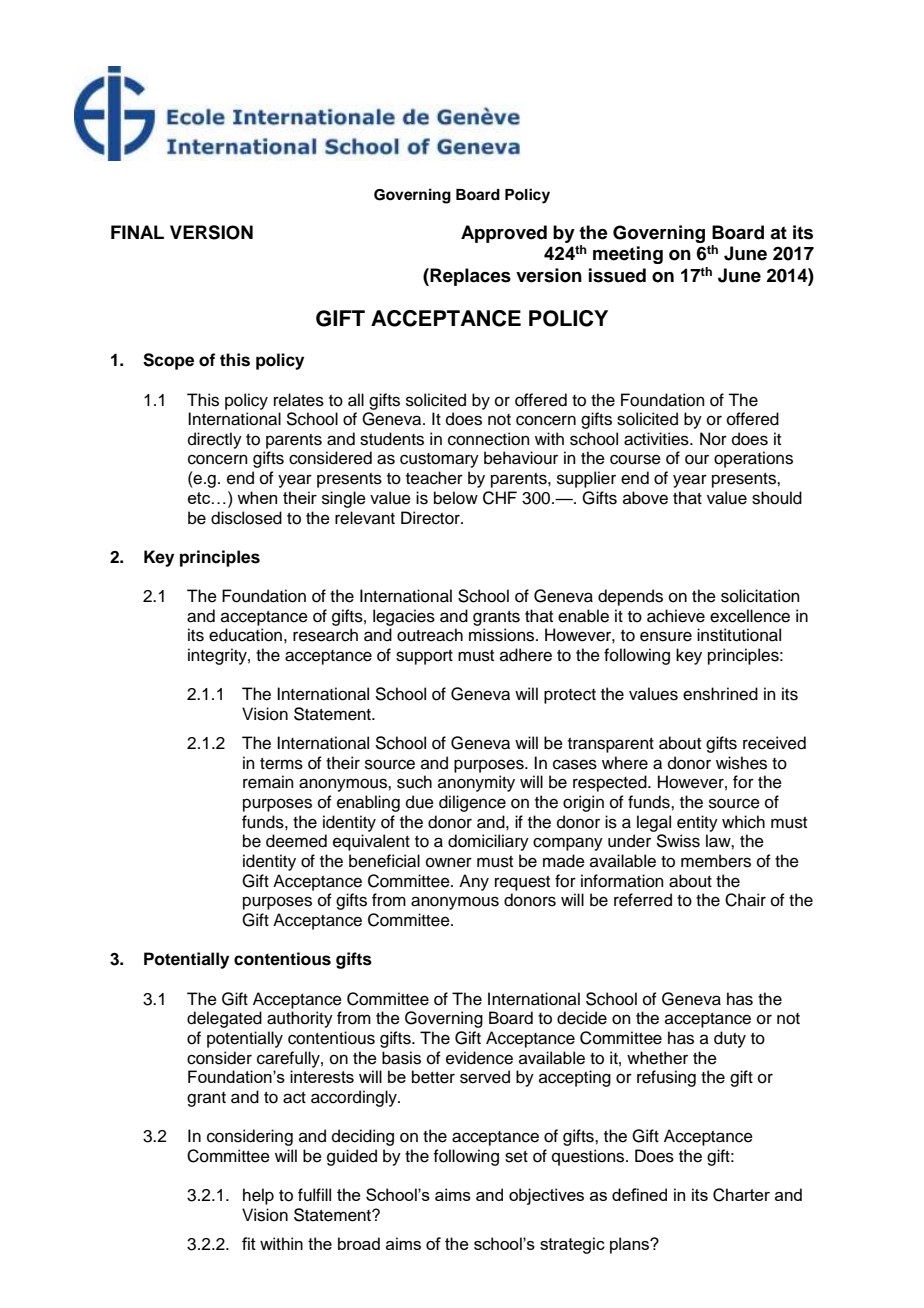  What do you see at coordinates (281, 764) in the document?
I see `terms` at bounding box center [281, 764].
